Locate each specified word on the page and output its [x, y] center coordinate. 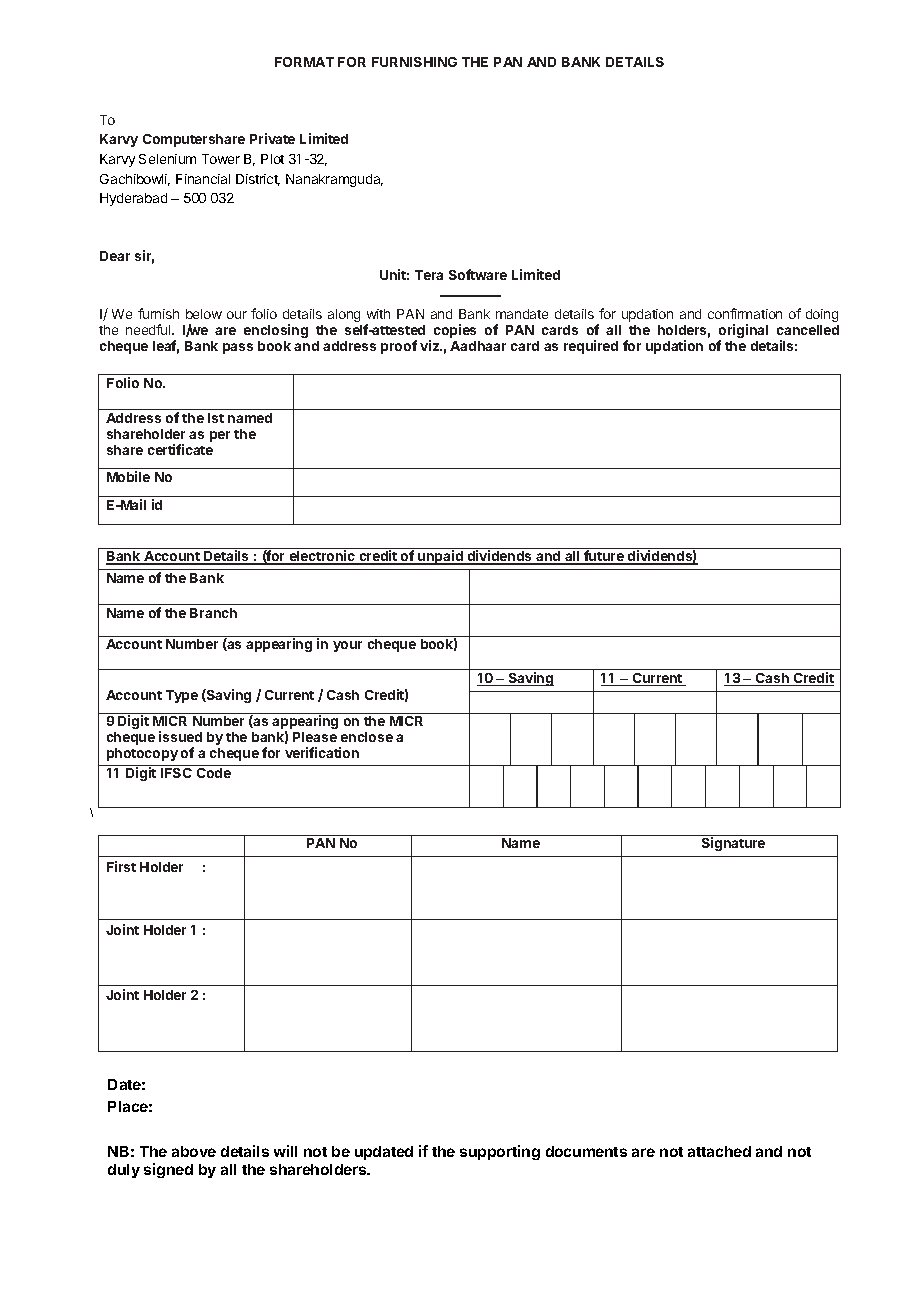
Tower [221, 159]
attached [719, 1151]
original [743, 332]
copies [455, 331]
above [194, 1151]
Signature [733, 844]
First [121, 866]
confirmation [745, 313]
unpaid [440, 557]
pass [238, 348]
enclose [367, 737]
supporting [500, 1152]
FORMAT [304, 62]
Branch [213, 613]
